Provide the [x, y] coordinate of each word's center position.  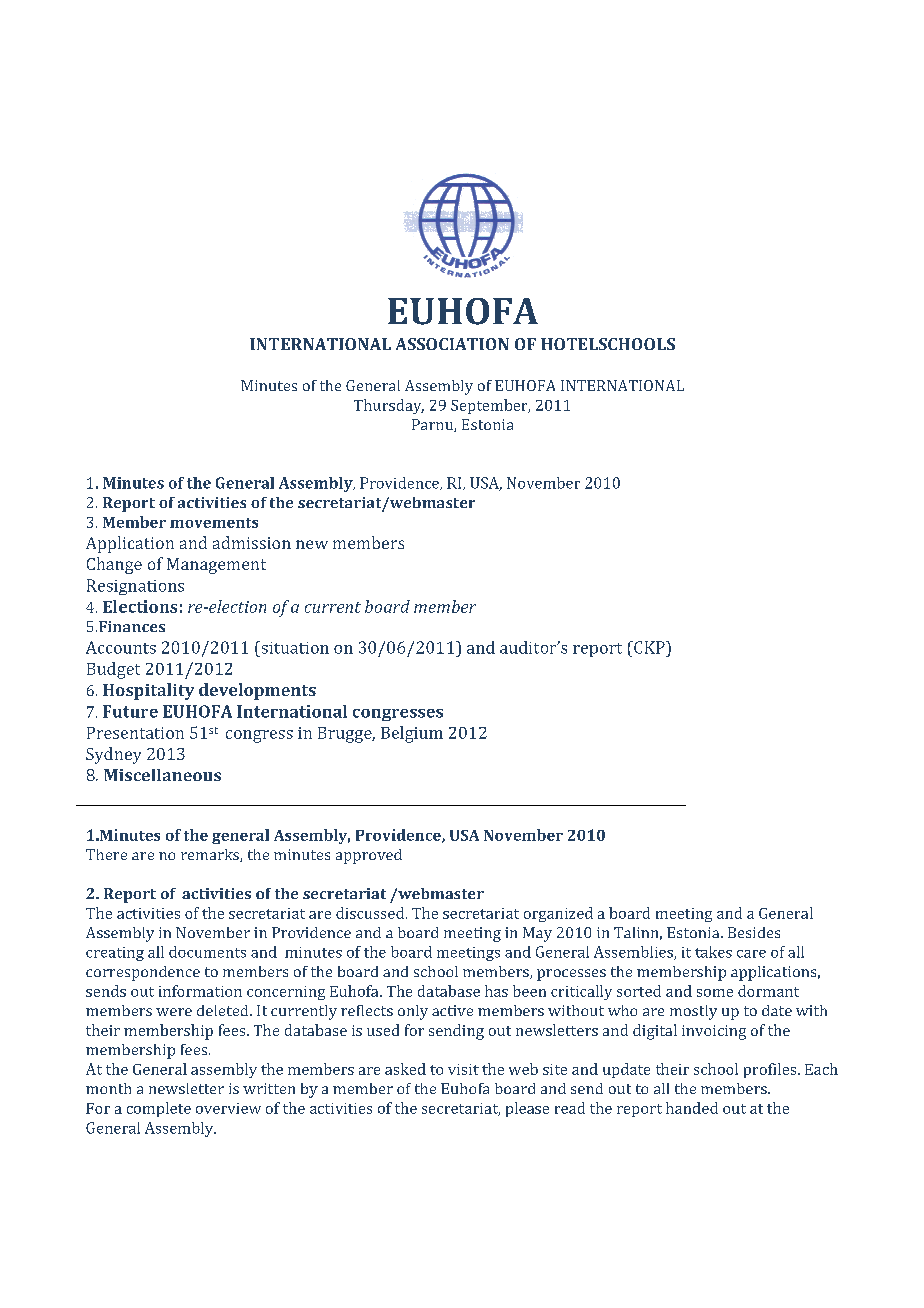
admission [252, 542]
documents [207, 952]
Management [216, 566]
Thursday [389, 406]
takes [713, 952]
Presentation [135, 733]
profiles [771, 1070]
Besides [754, 932]
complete [159, 1109]
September [490, 406]
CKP [649, 647]
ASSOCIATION [452, 344]
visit [463, 1069]
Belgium [412, 734]
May [537, 934]
